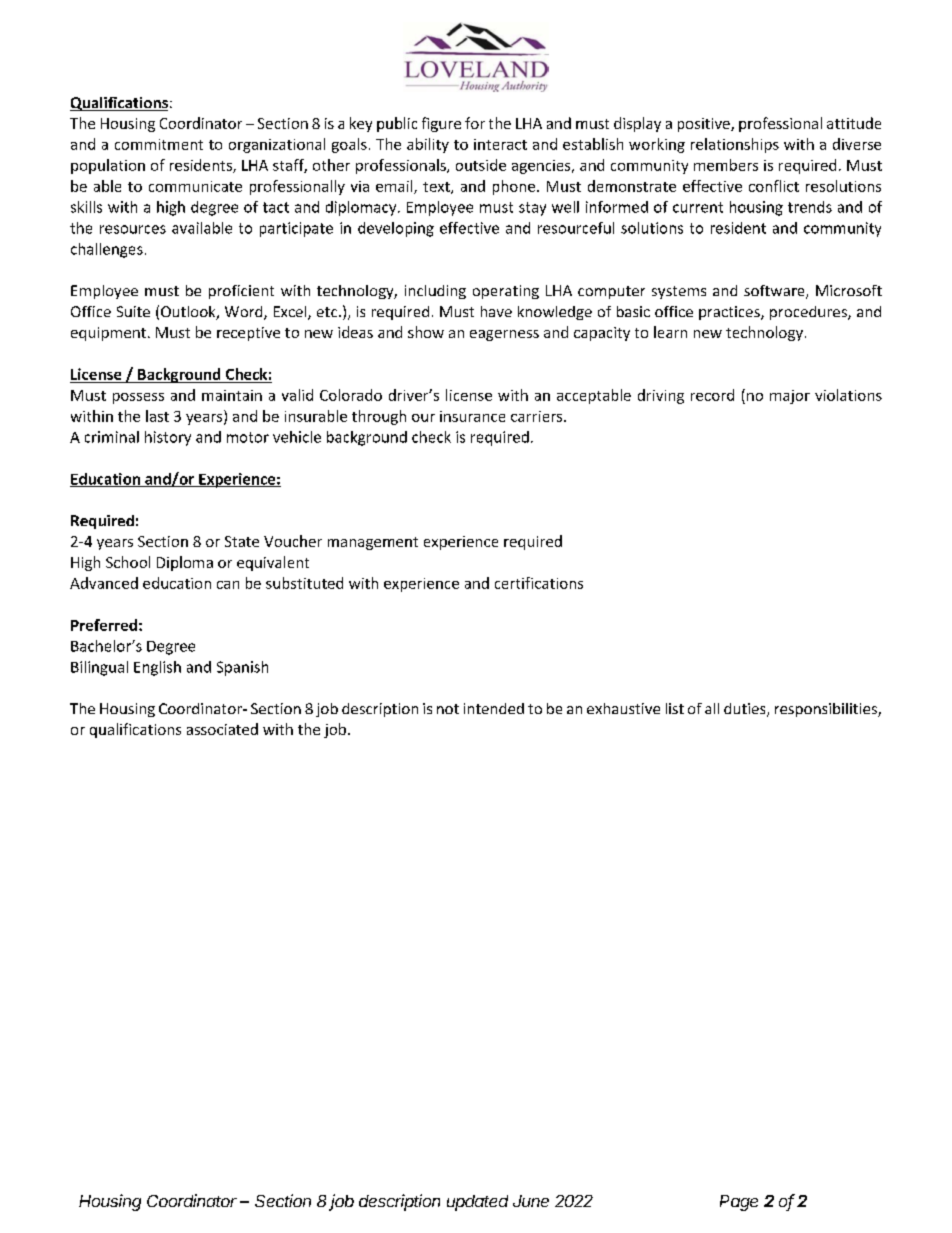 This screenshot has height=1233, width=952. What do you see at coordinates (477, 1203) in the screenshot?
I see `updated` at bounding box center [477, 1203].
